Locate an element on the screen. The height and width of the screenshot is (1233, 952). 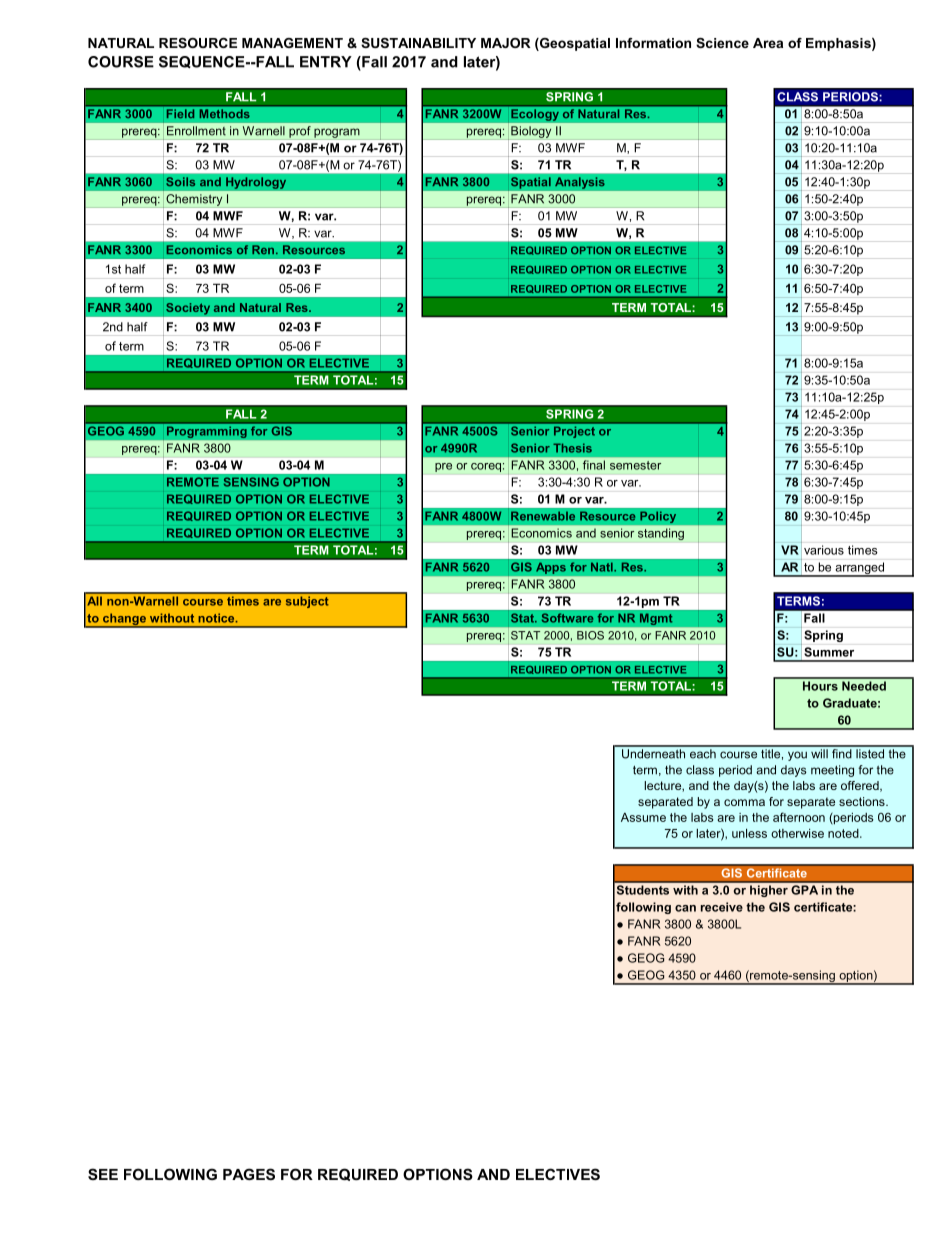
various is located at coordinates (824, 550).
